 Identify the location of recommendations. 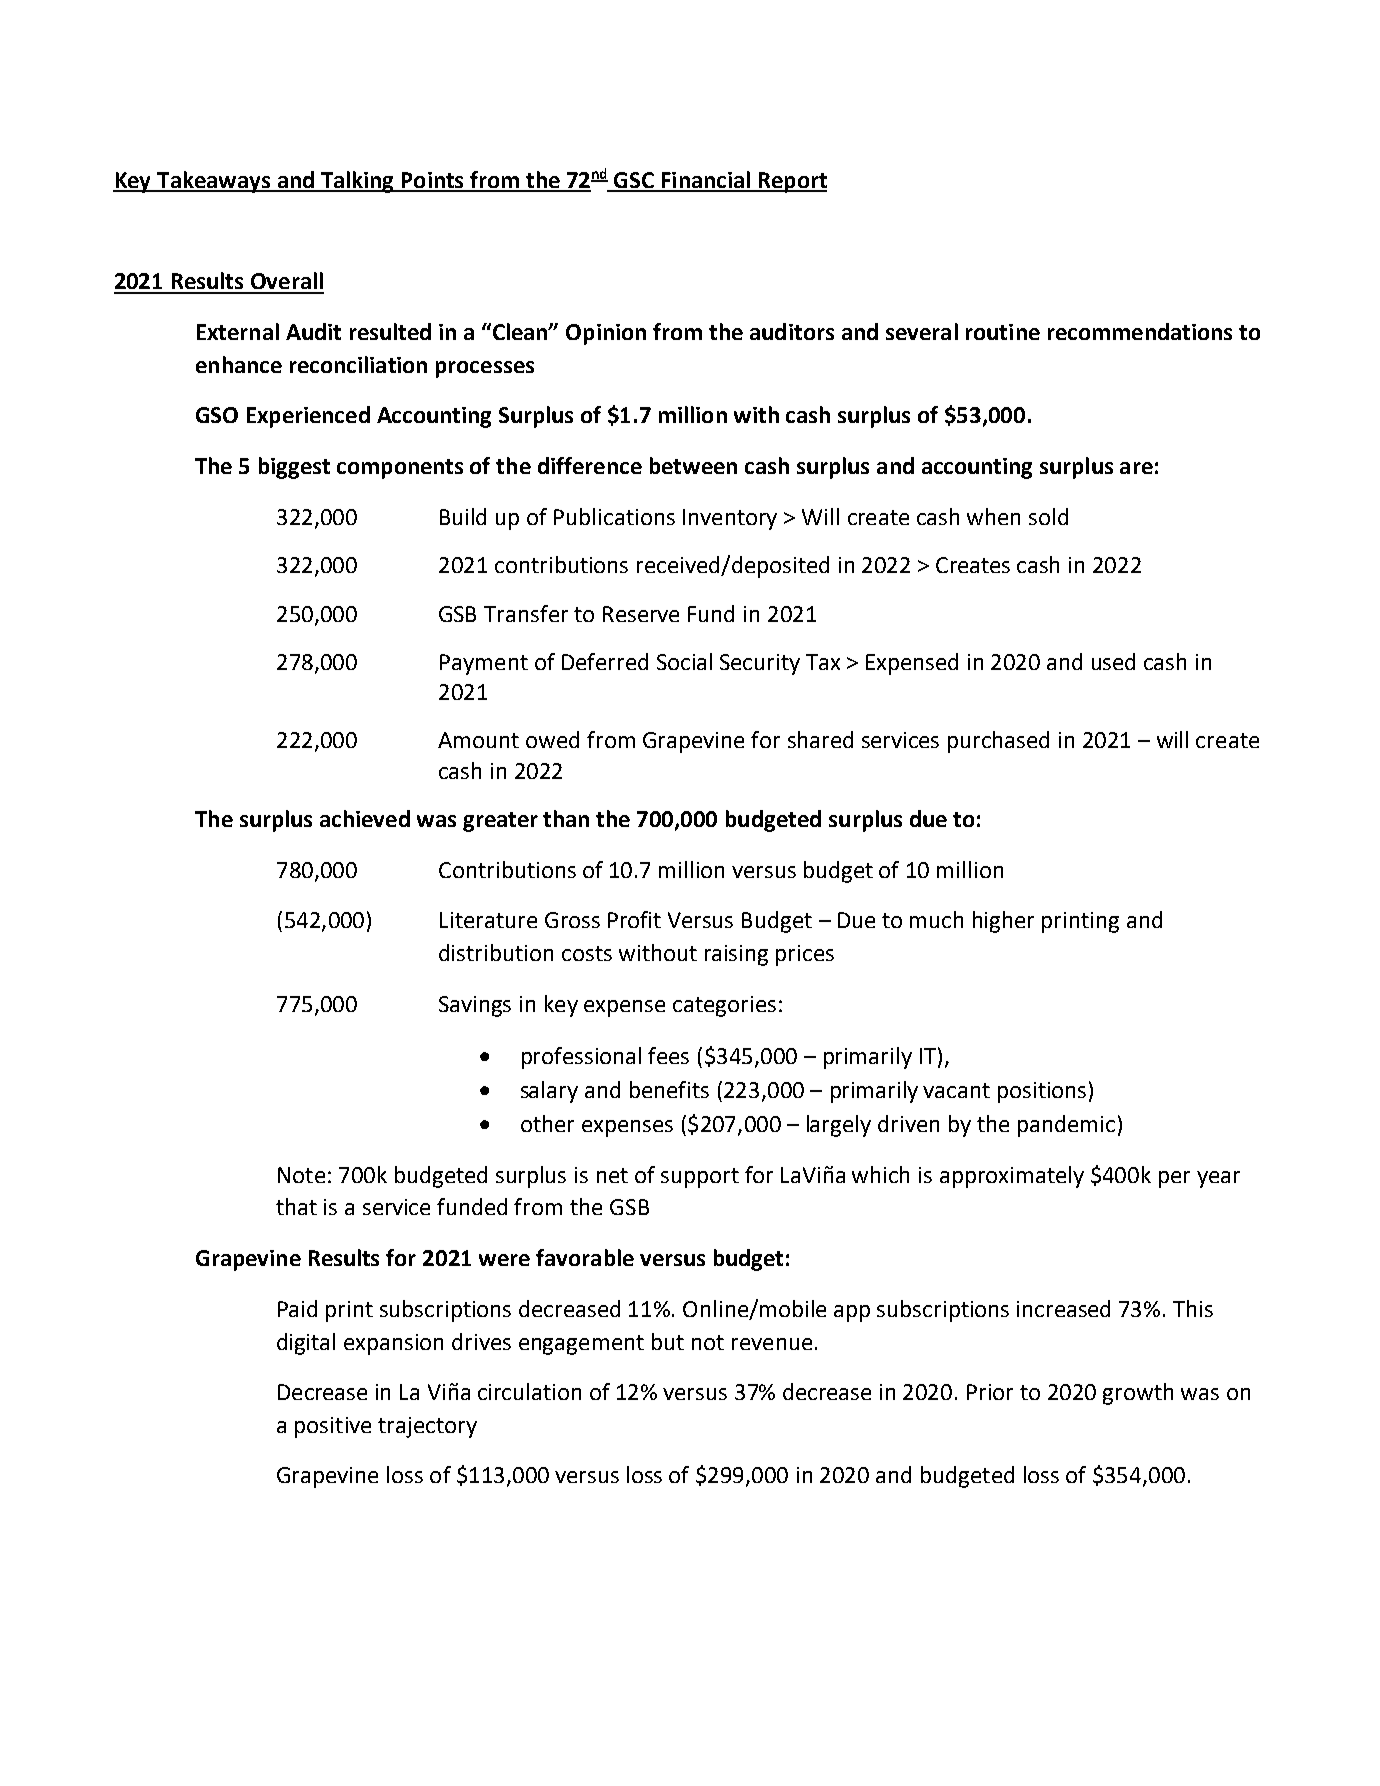
(1140, 331).
